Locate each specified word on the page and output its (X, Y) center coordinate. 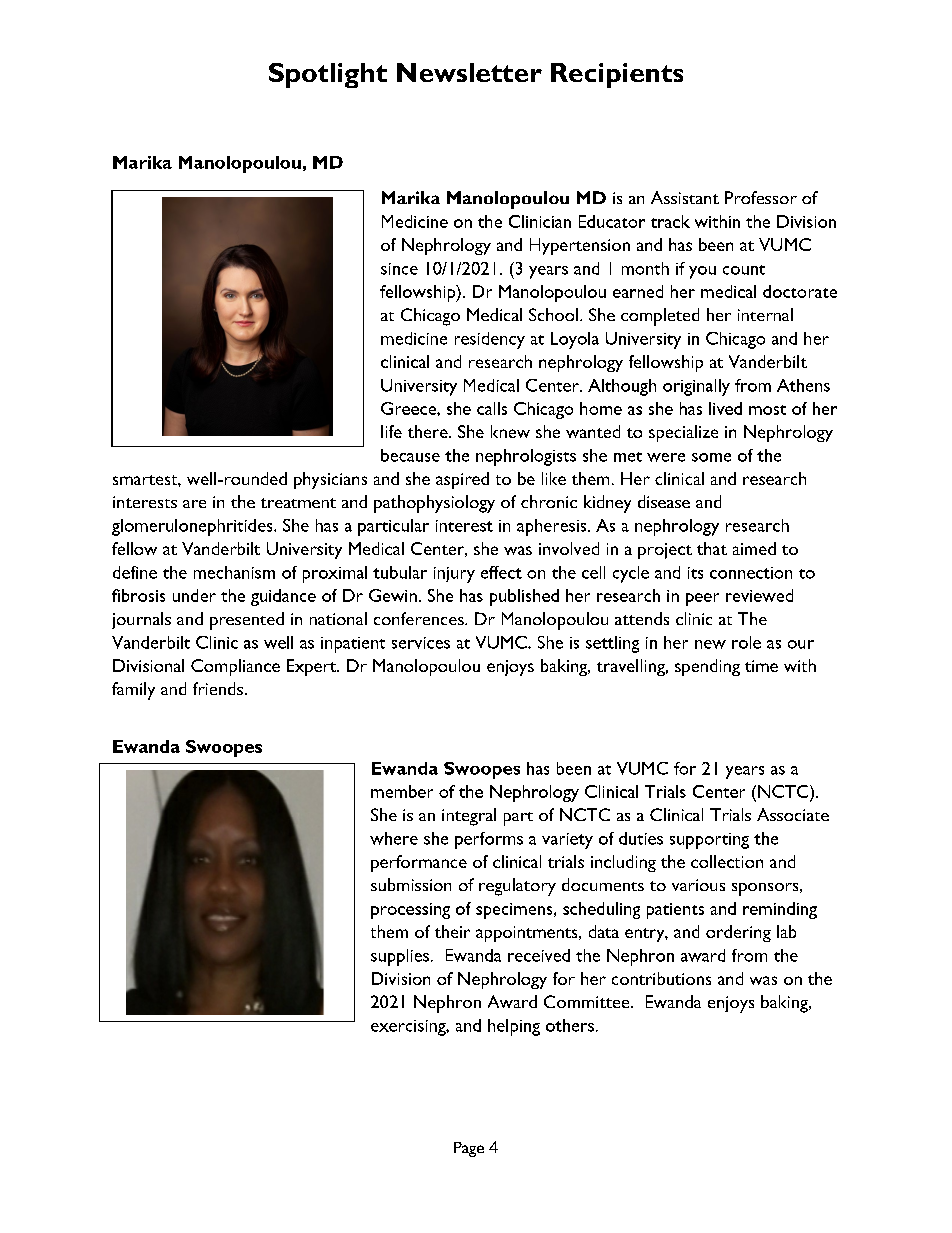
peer (702, 599)
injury (454, 575)
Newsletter (469, 72)
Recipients (617, 75)
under (194, 595)
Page (469, 1149)
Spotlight (328, 75)
